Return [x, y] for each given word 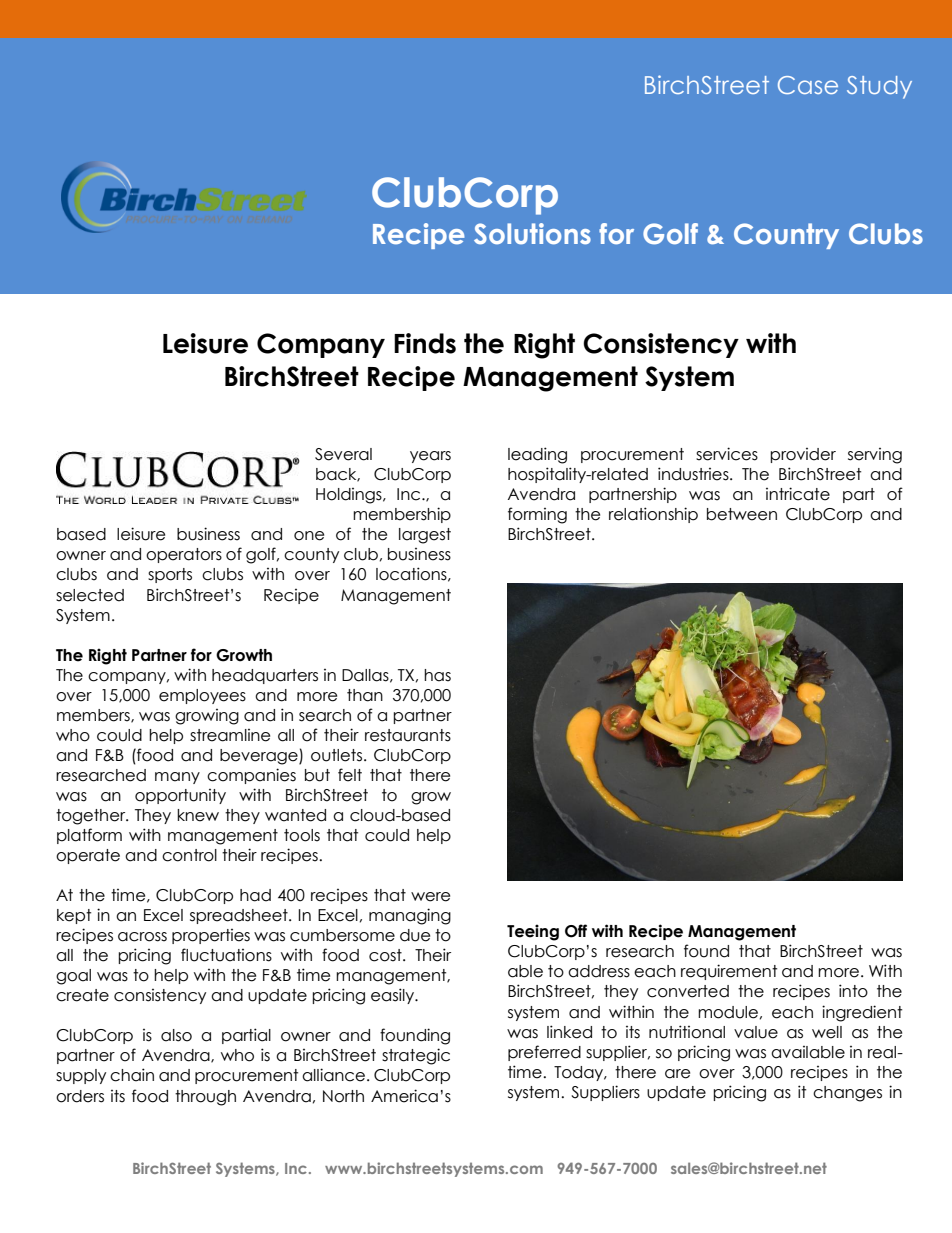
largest [425, 536]
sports [170, 575]
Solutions [532, 233]
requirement [729, 972]
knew [198, 815]
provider [803, 455]
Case [808, 85]
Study [879, 87]
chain [132, 1075]
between [742, 514]
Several [343, 454]
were [430, 897]
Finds [425, 343]
